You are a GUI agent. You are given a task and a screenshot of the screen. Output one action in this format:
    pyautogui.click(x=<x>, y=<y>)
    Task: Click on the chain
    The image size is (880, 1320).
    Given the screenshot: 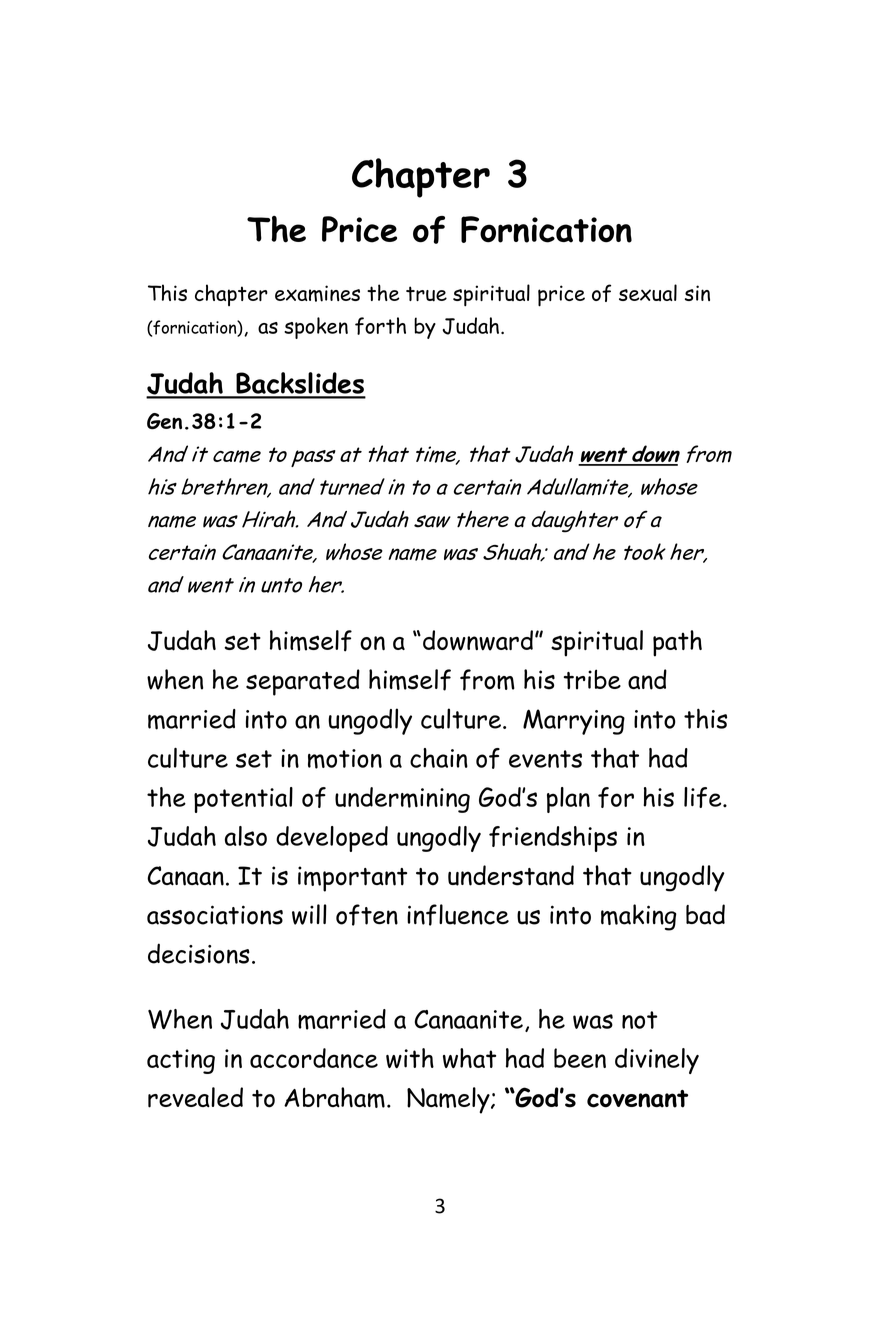 What is the action you would take?
    pyautogui.click(x=439, y=758)
